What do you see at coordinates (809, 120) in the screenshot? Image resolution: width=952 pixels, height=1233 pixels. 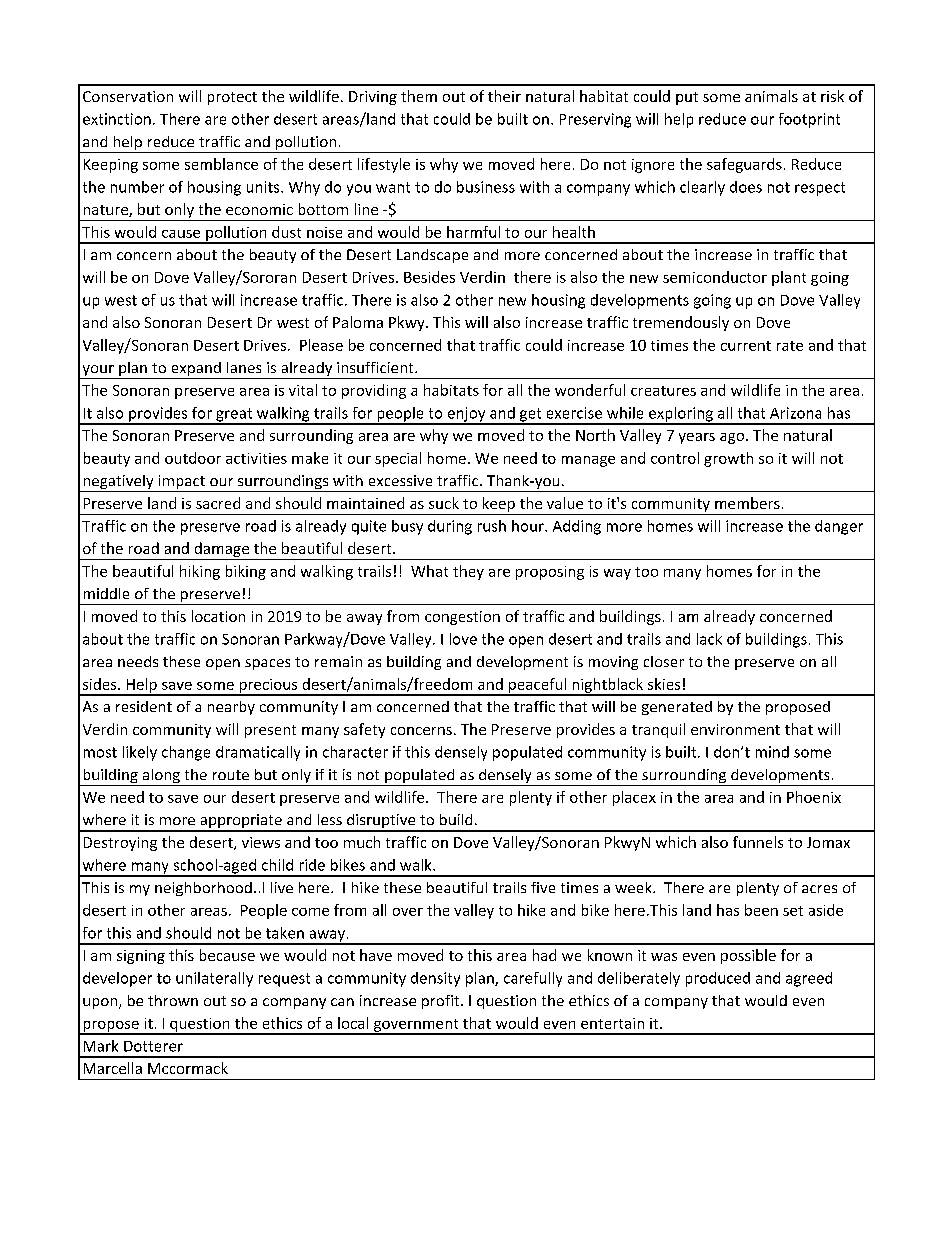 I see `footprint` at bounding box center [809, 120].
